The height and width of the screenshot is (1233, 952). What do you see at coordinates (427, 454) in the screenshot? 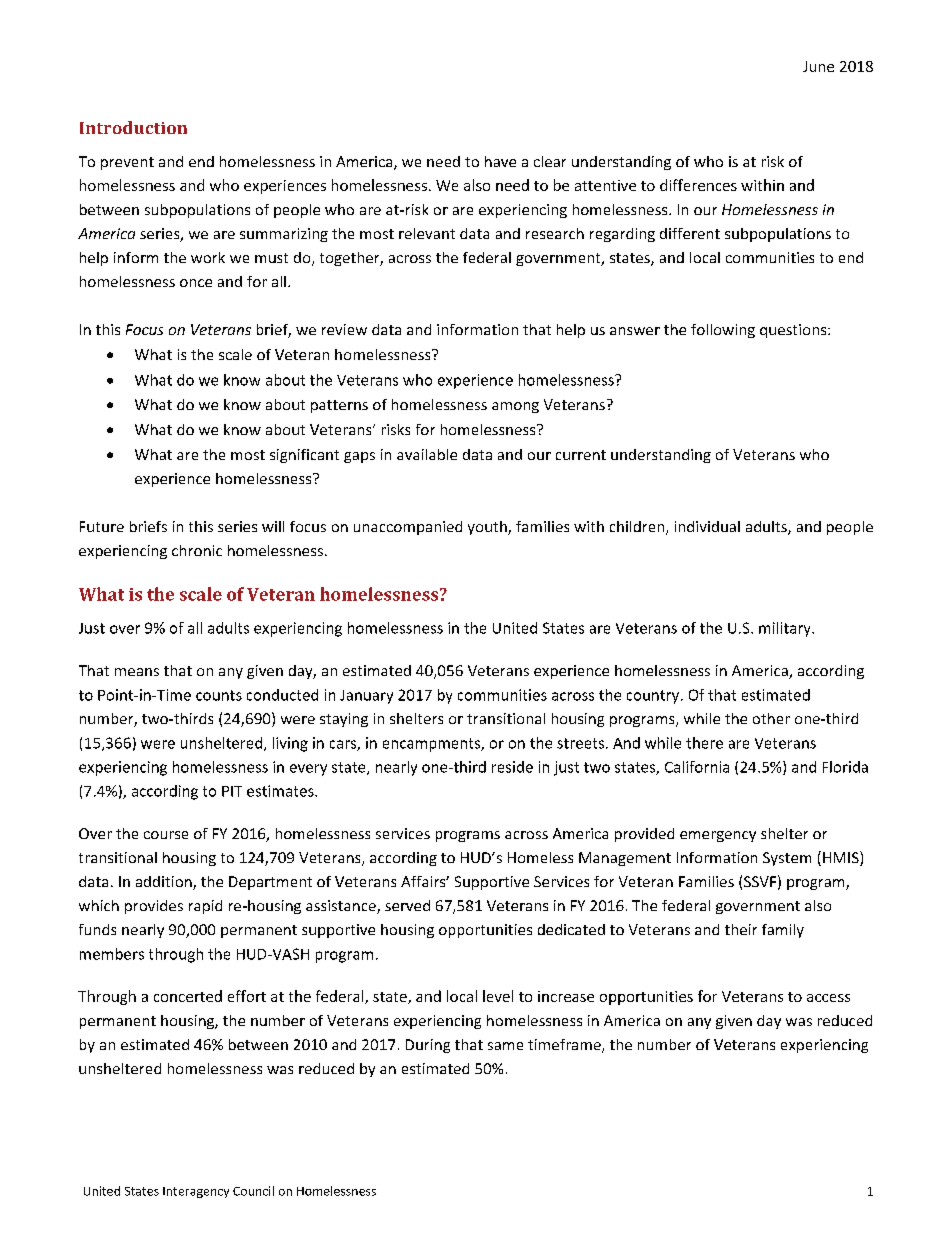
I see `available` at bounding box center [427, 454].
